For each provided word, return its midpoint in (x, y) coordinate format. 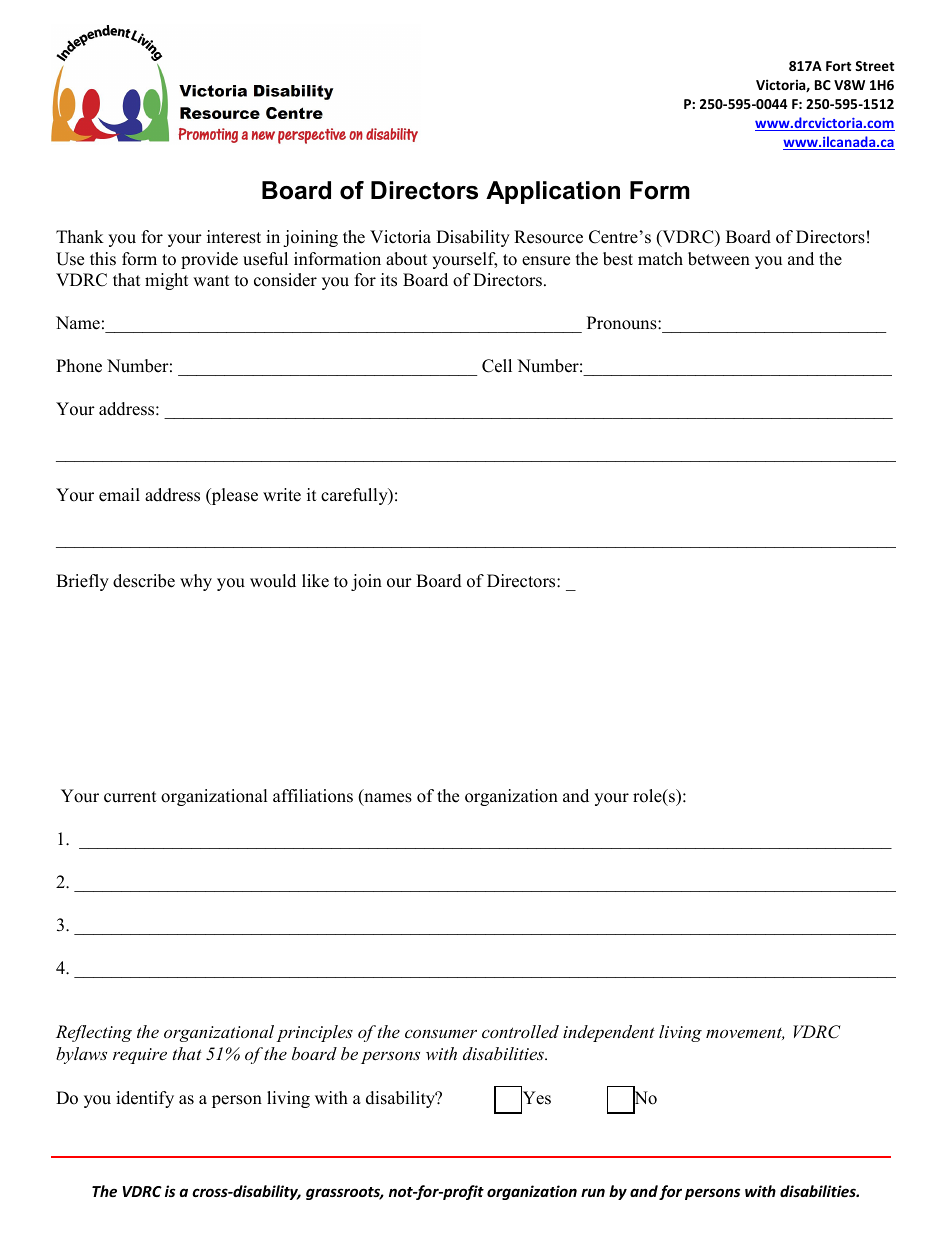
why (196, 582)
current (130, 797)
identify (145, 1099)
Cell (497, 366)
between (719, 259)
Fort (838, 66)
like (315, 581)
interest (234, 237)
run (593, 1192)
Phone (79, 366)
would (273, 581)
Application (553, 192)
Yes (536, 1099)
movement (745, 1034)
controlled (520, 1031)
